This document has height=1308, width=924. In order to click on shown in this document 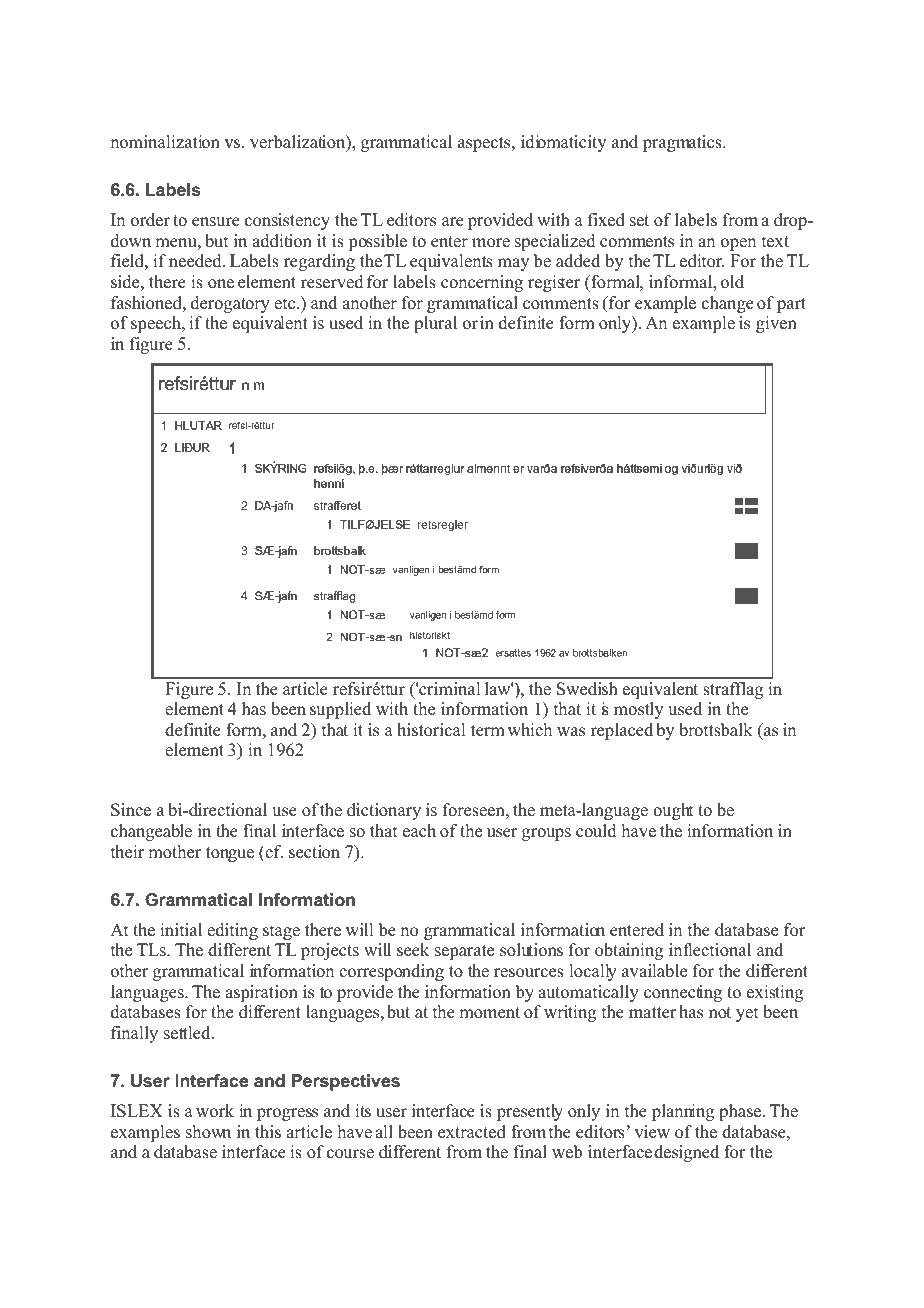, I will do `click(208, 1132)`.
